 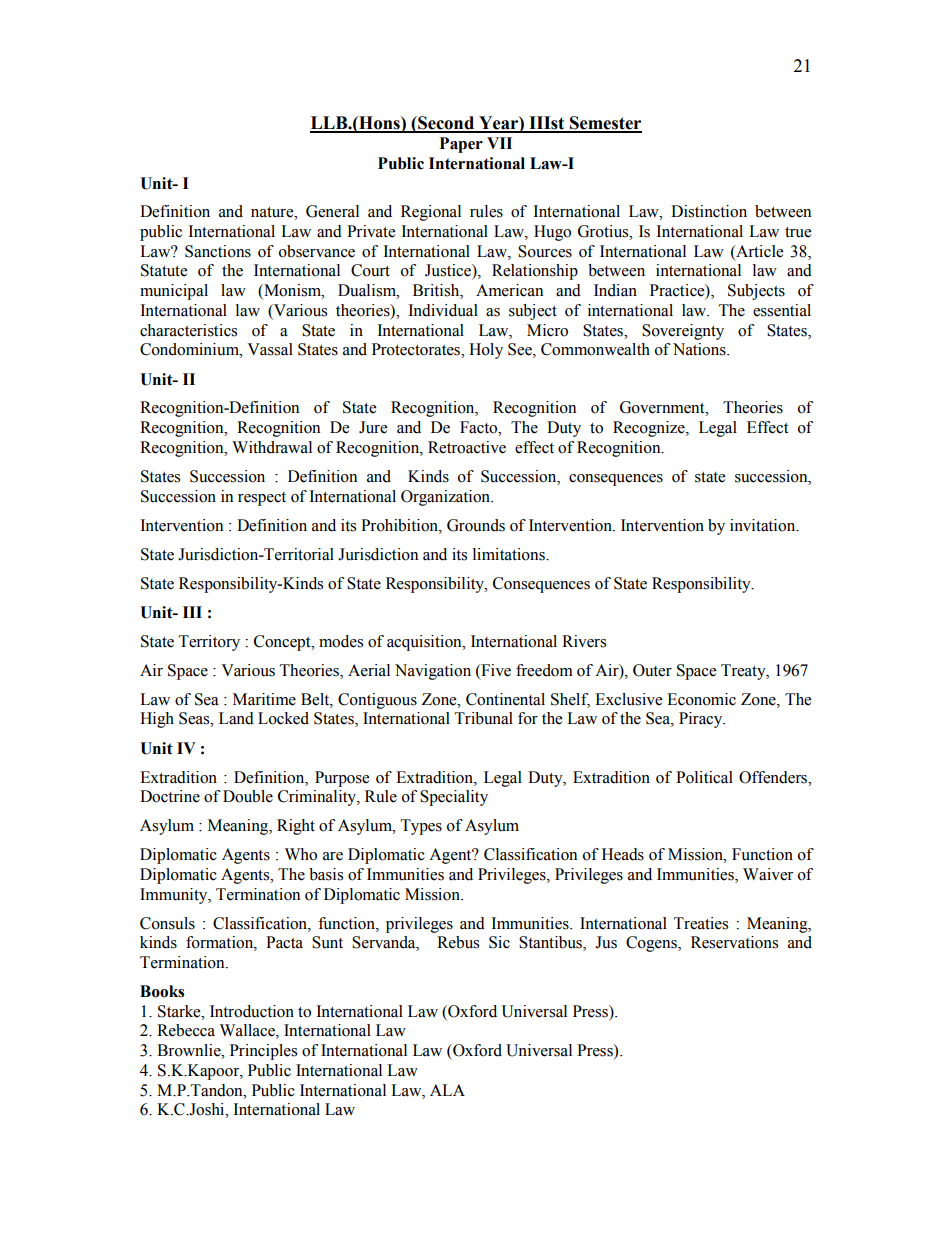 What do you see at coordinates (425, 643) in the image?
I see `acquisition` at bounding box center [425, 643].
